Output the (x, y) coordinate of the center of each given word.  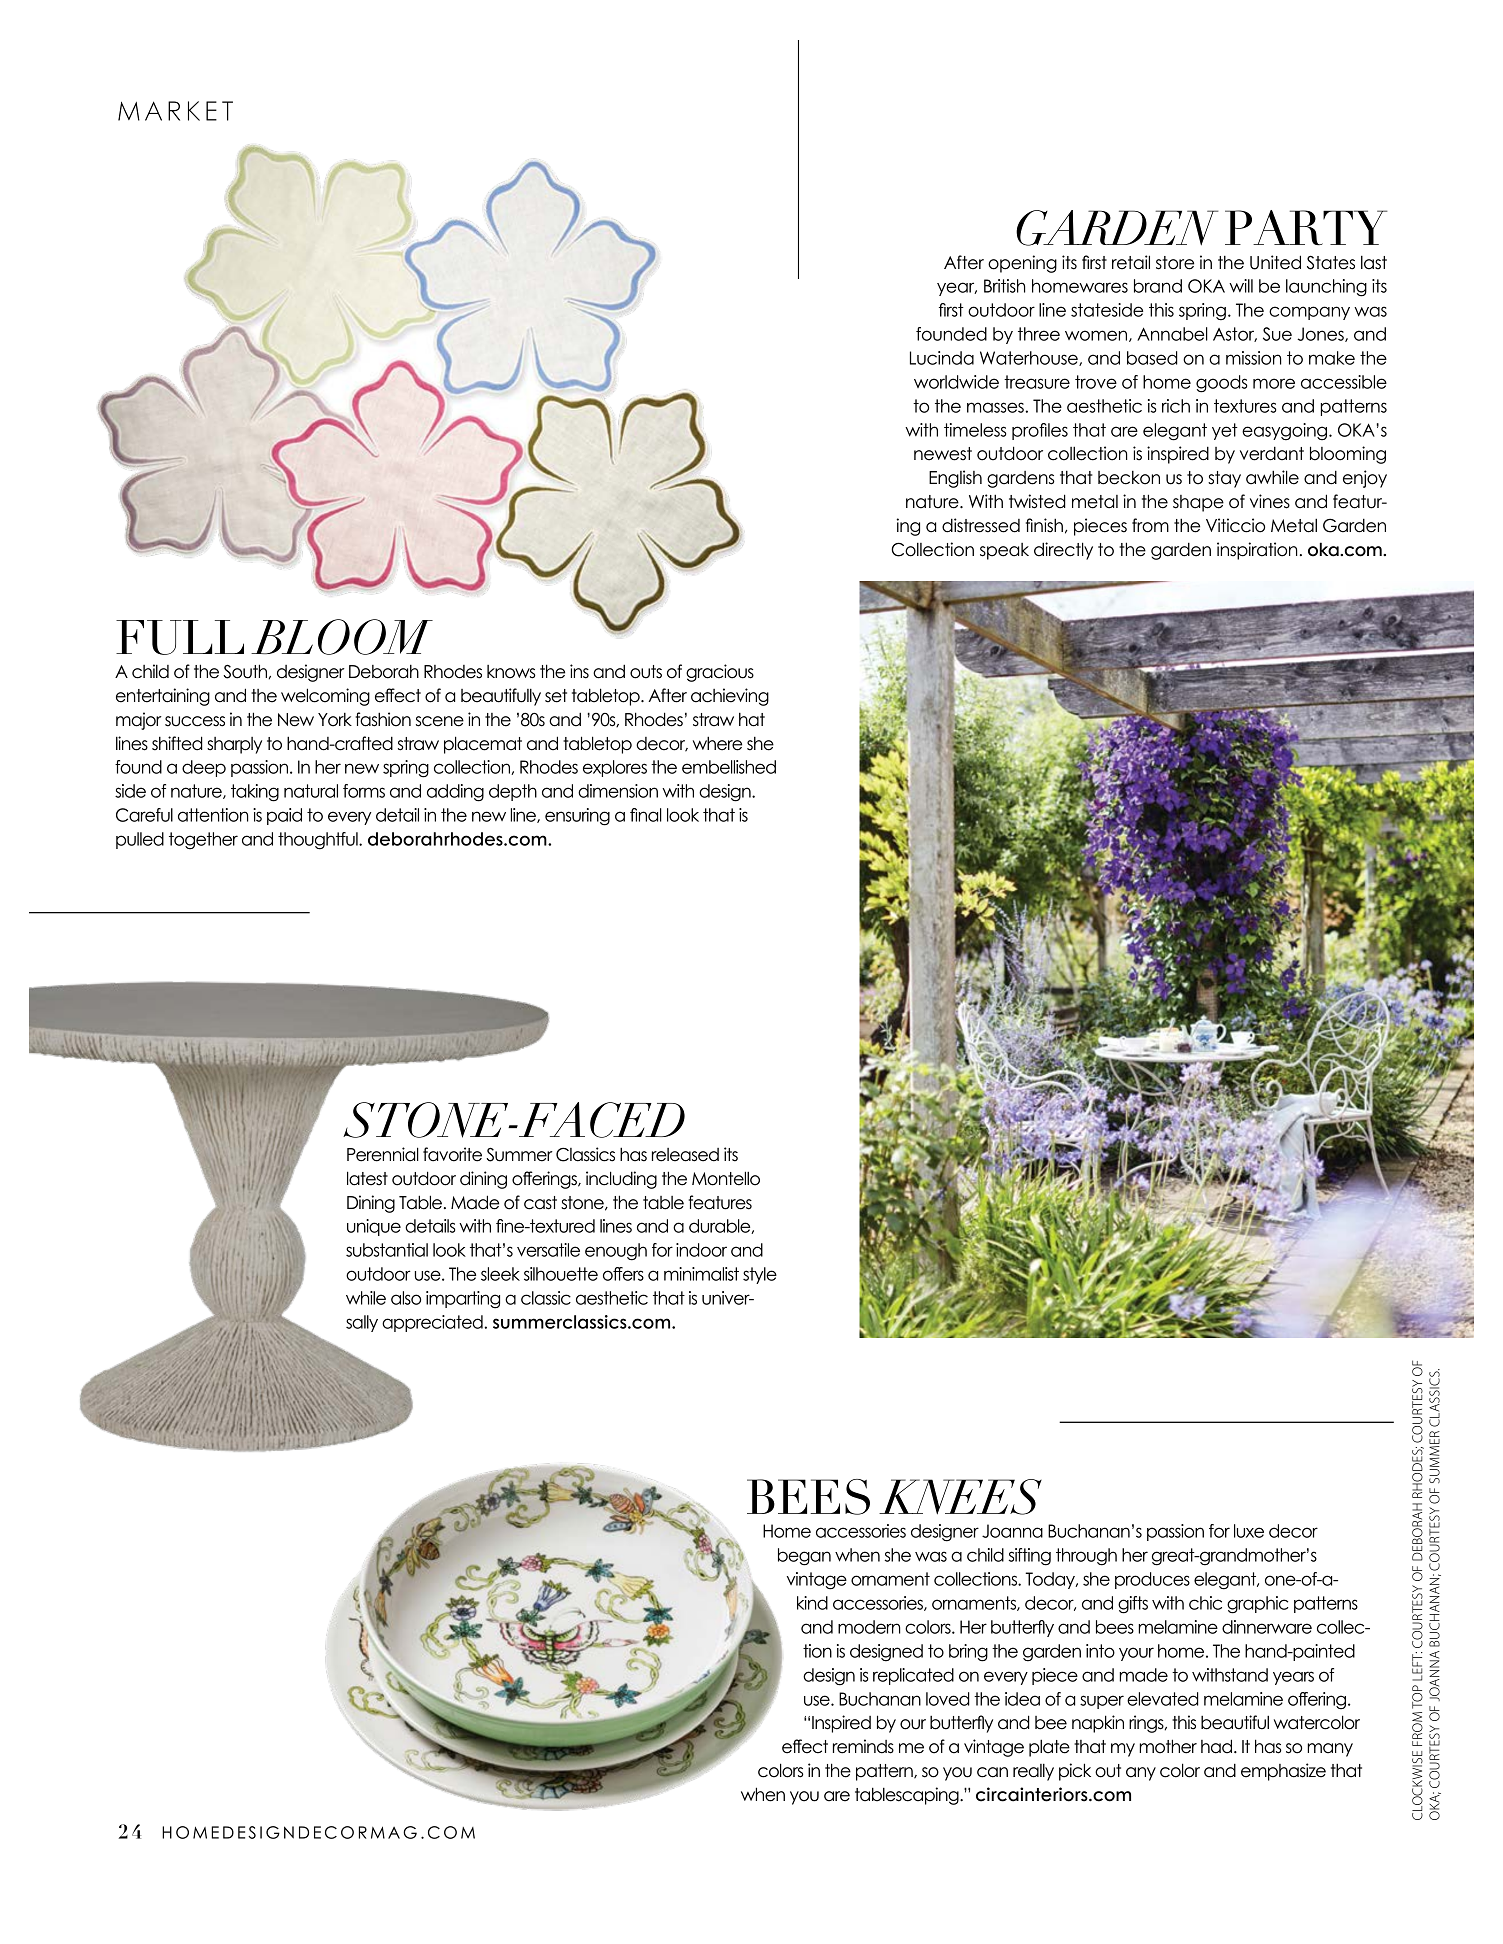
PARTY (1306, 228)
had (1218, 1746)
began (804, 1557)
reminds (863, 1746)
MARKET (175, 111)
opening (1022, 264)
